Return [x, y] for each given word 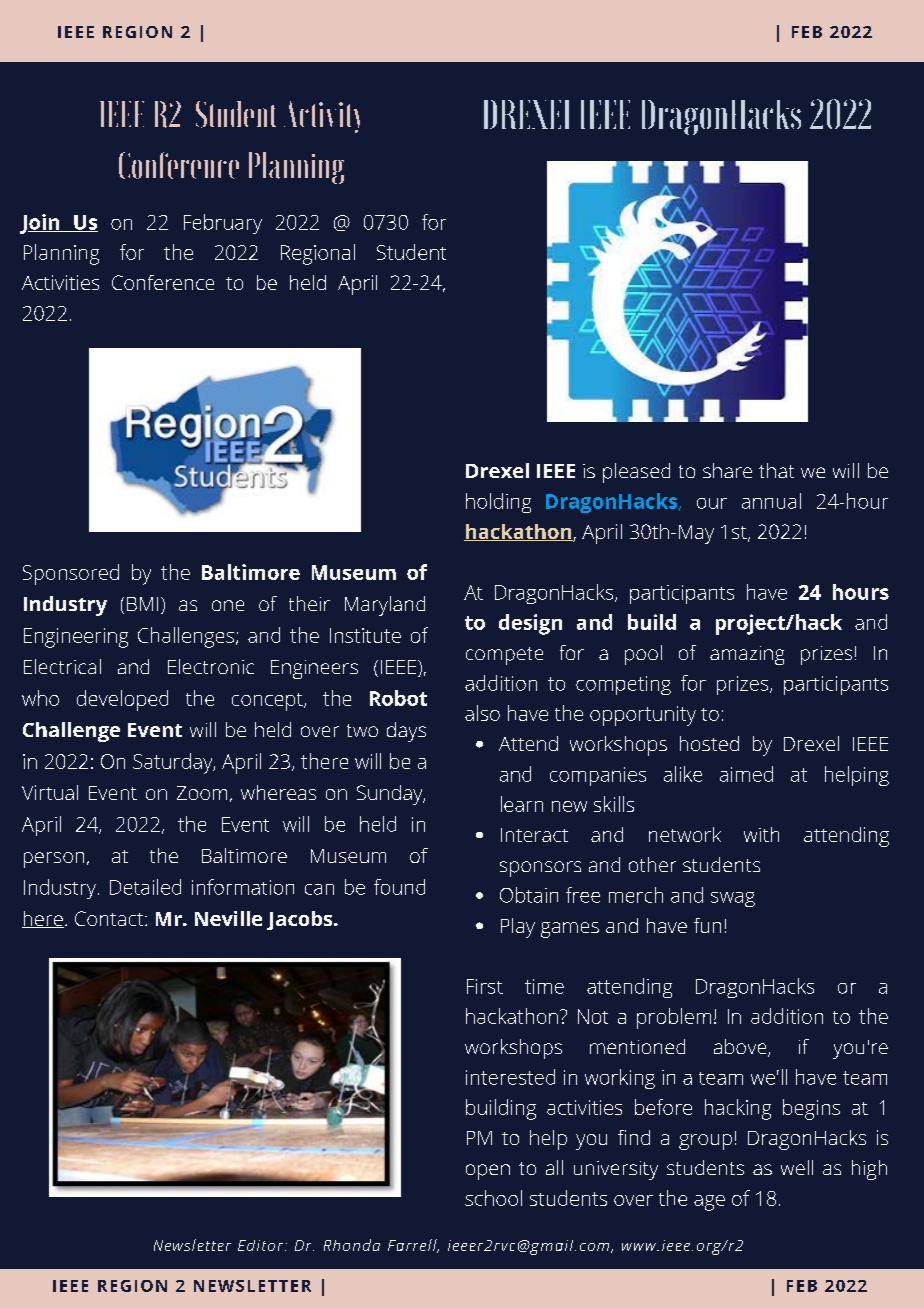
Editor [262, 1245]
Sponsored [71, 574]
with [761, 834]
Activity [322, 117]
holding [498, 503]
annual [771, 501]
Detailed [145, 887]
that [776, 470]
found [399, 887]
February [223, 224]
